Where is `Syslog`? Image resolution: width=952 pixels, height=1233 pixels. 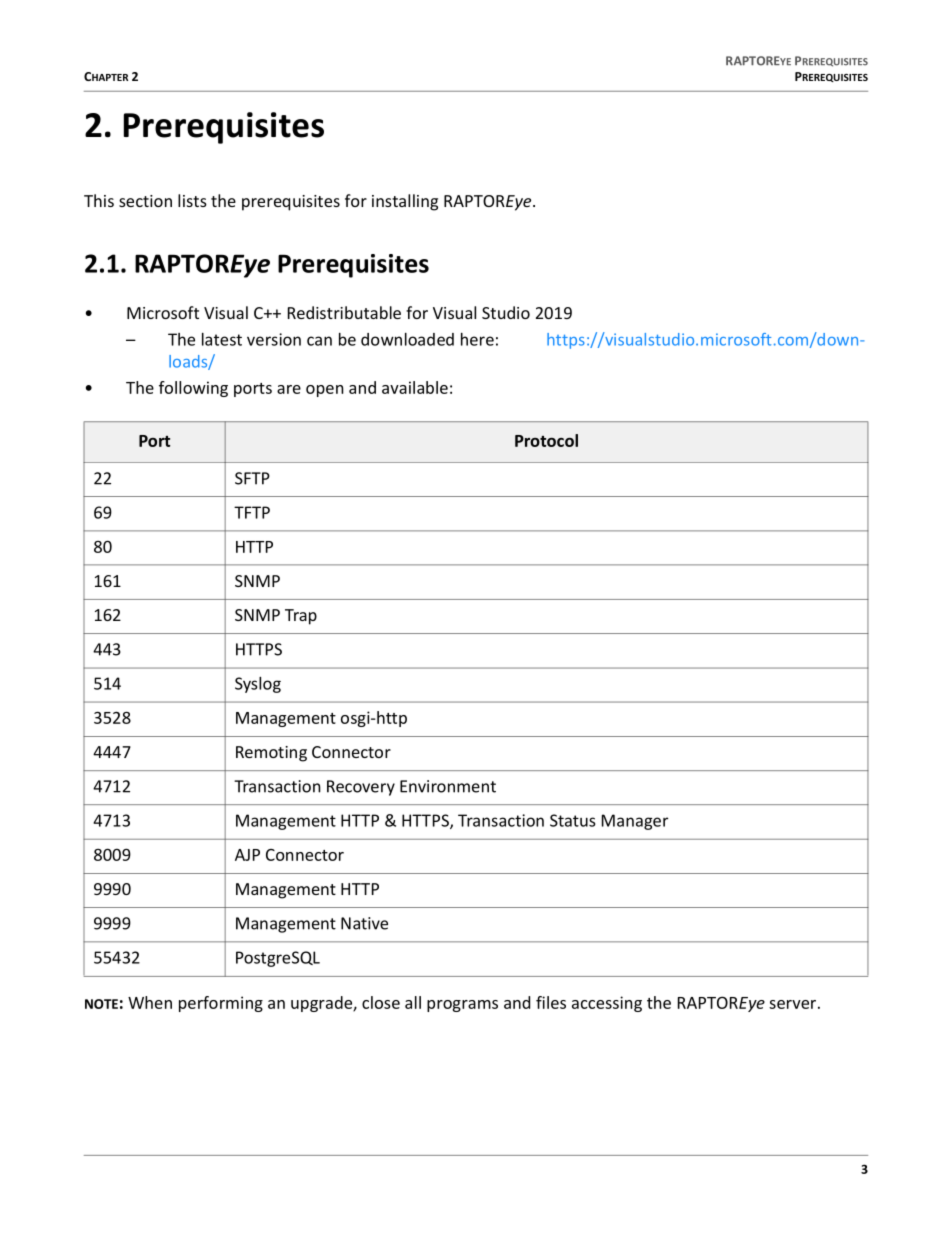 Syslog is located at coordinates (258, 685).
